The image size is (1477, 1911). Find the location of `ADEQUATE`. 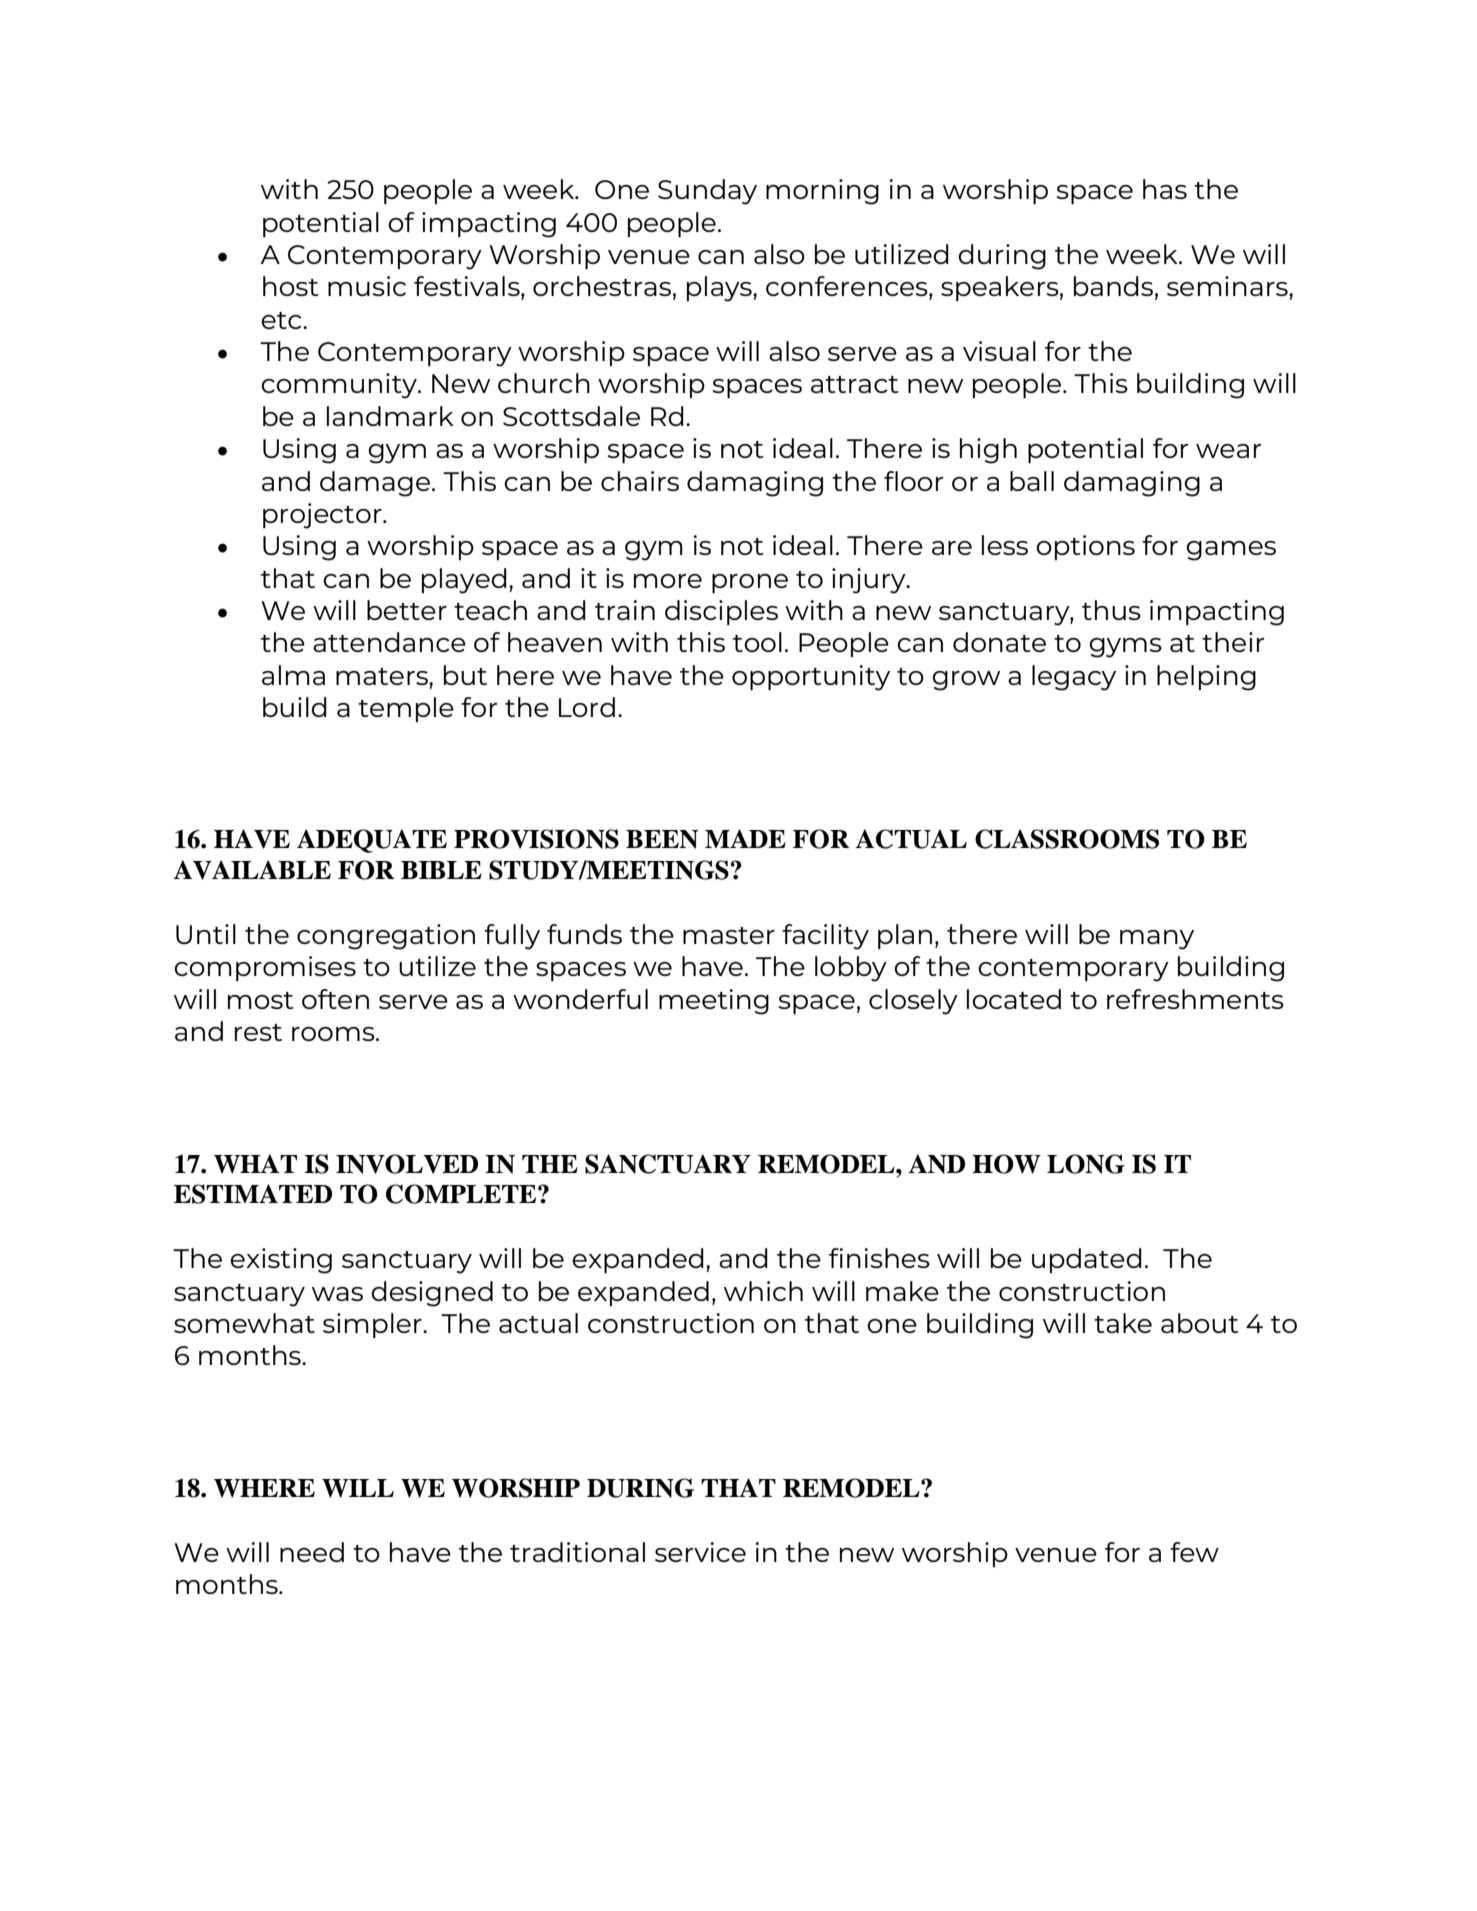

ADEQUATE is located at coordinates (372, 841).
